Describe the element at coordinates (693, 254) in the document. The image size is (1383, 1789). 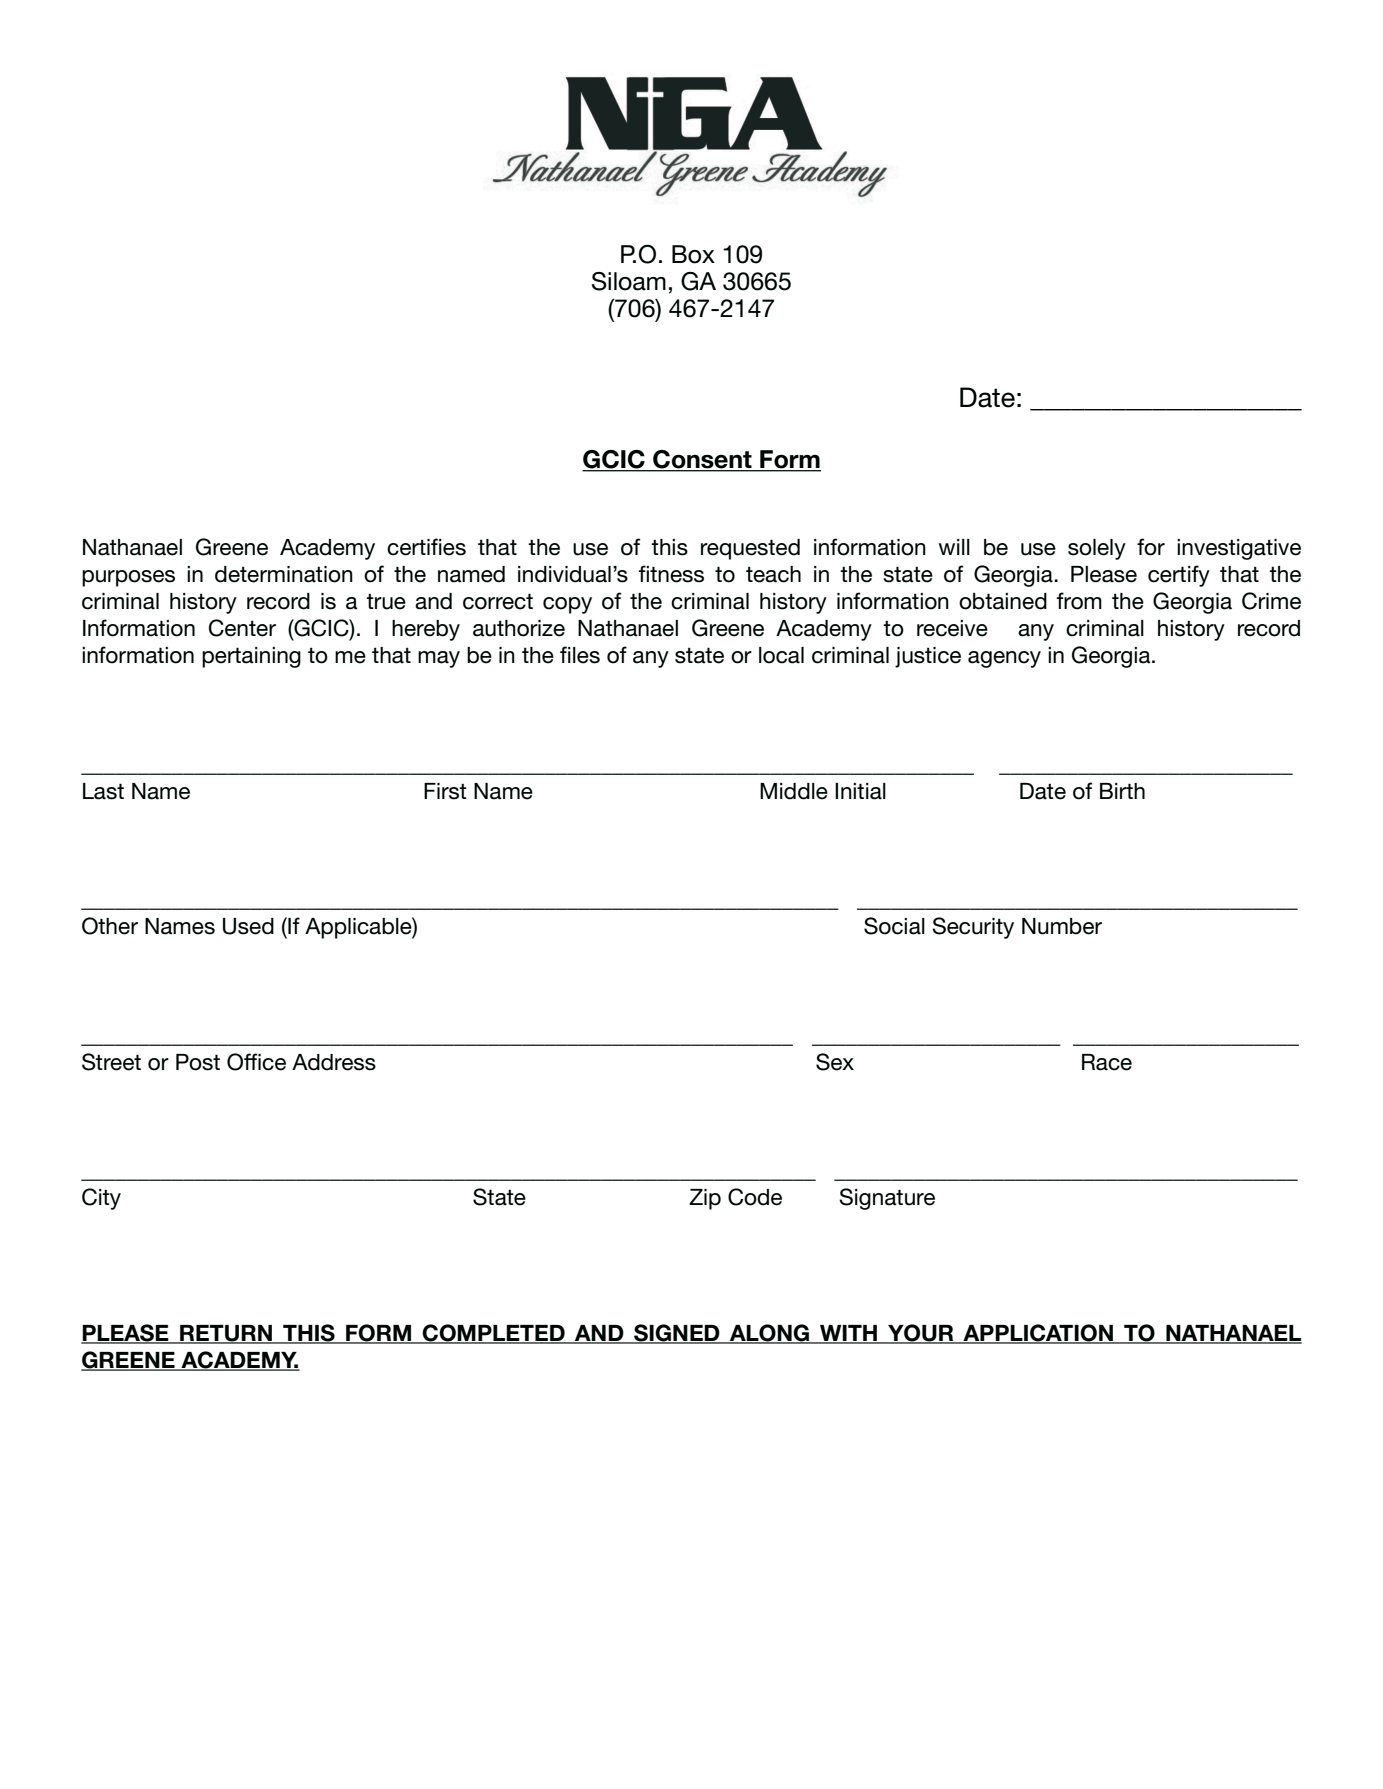
I see `Box` at that location.
